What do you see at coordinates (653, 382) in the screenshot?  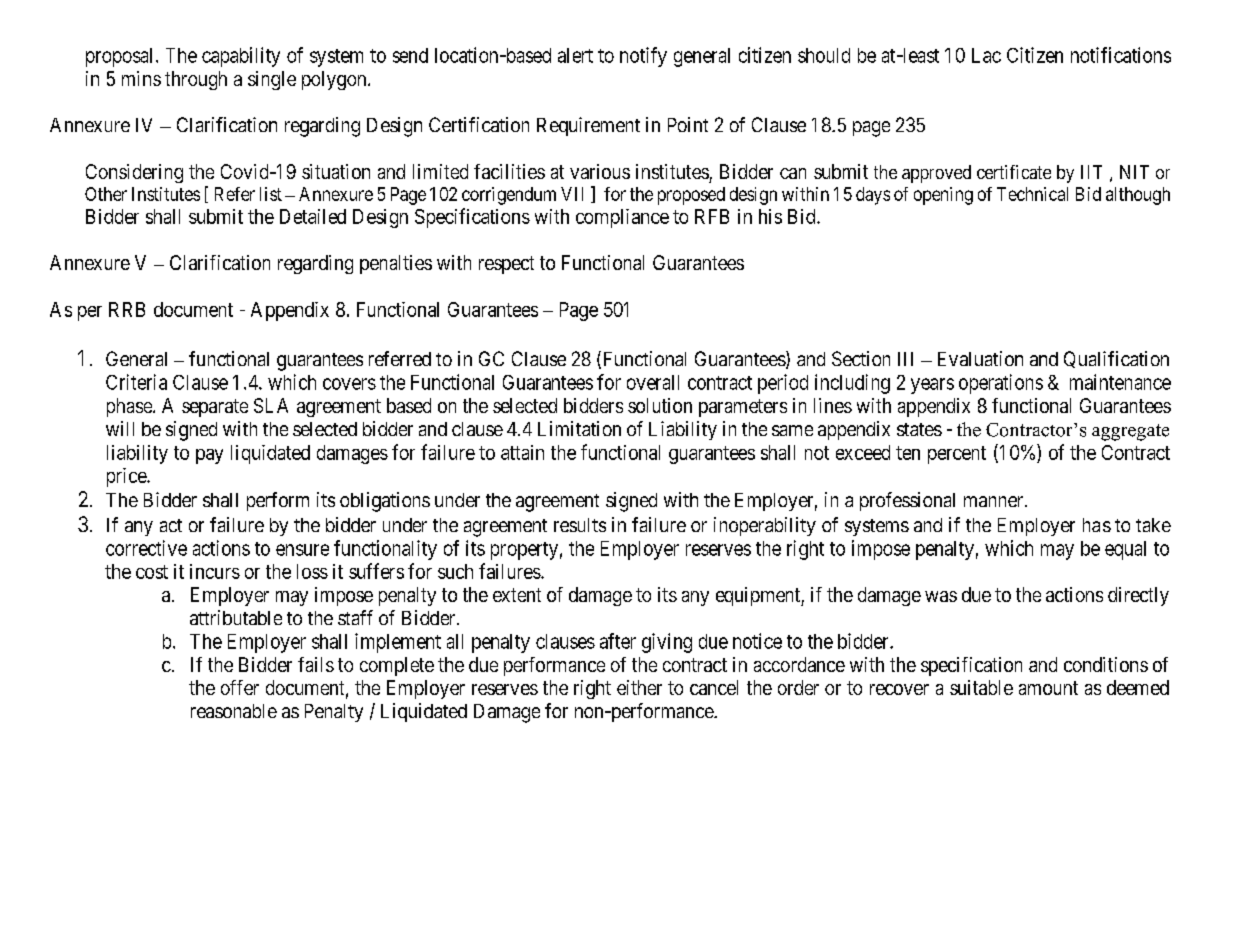 I see `overall` at bounding box center [653, 382].
